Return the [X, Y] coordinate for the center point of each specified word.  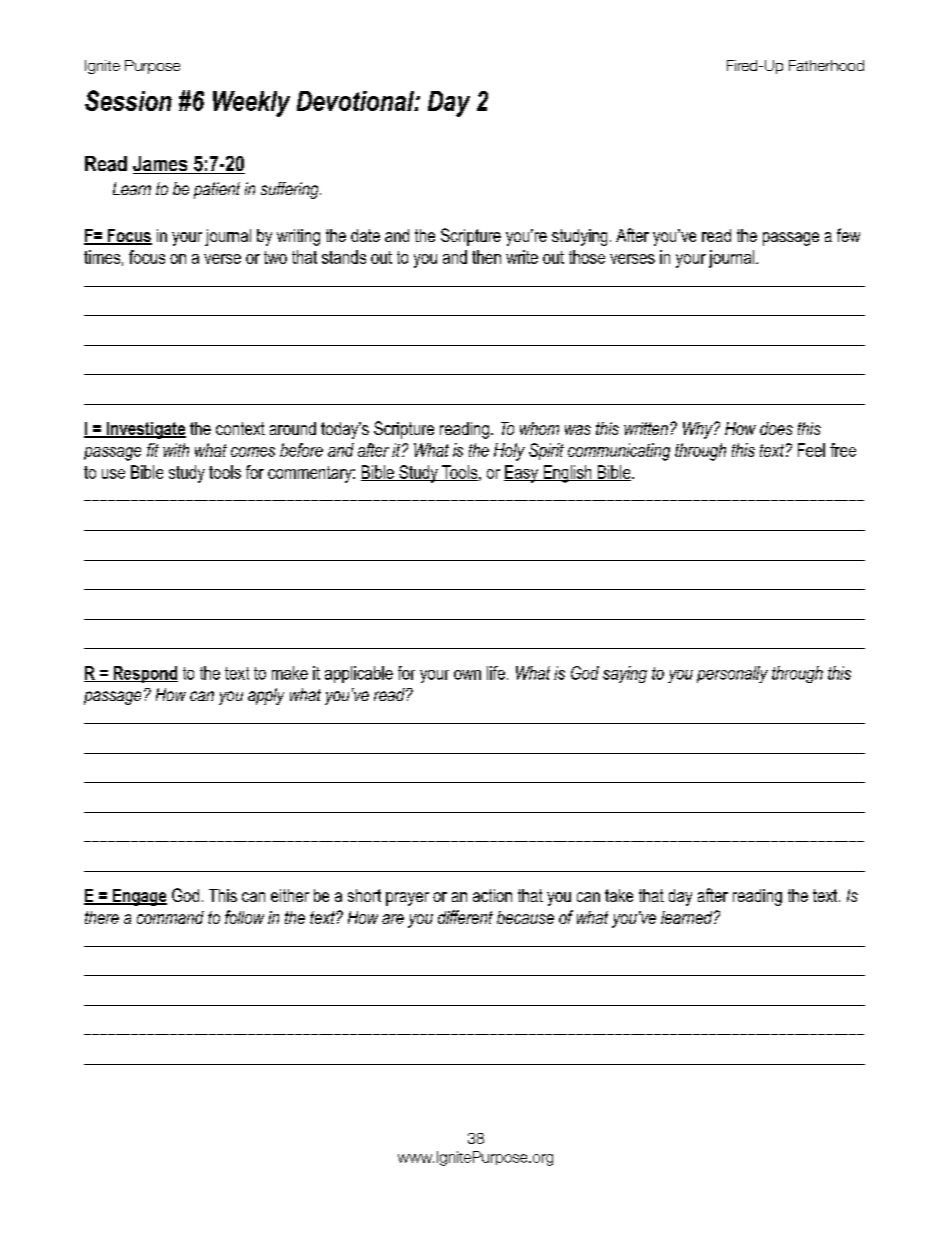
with [176, 450]
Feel [811, 450]
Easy [522, 474]
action [492, 895]
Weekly [251, 104]
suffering [291, 190]
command [170, 917]
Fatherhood [826, 65]
